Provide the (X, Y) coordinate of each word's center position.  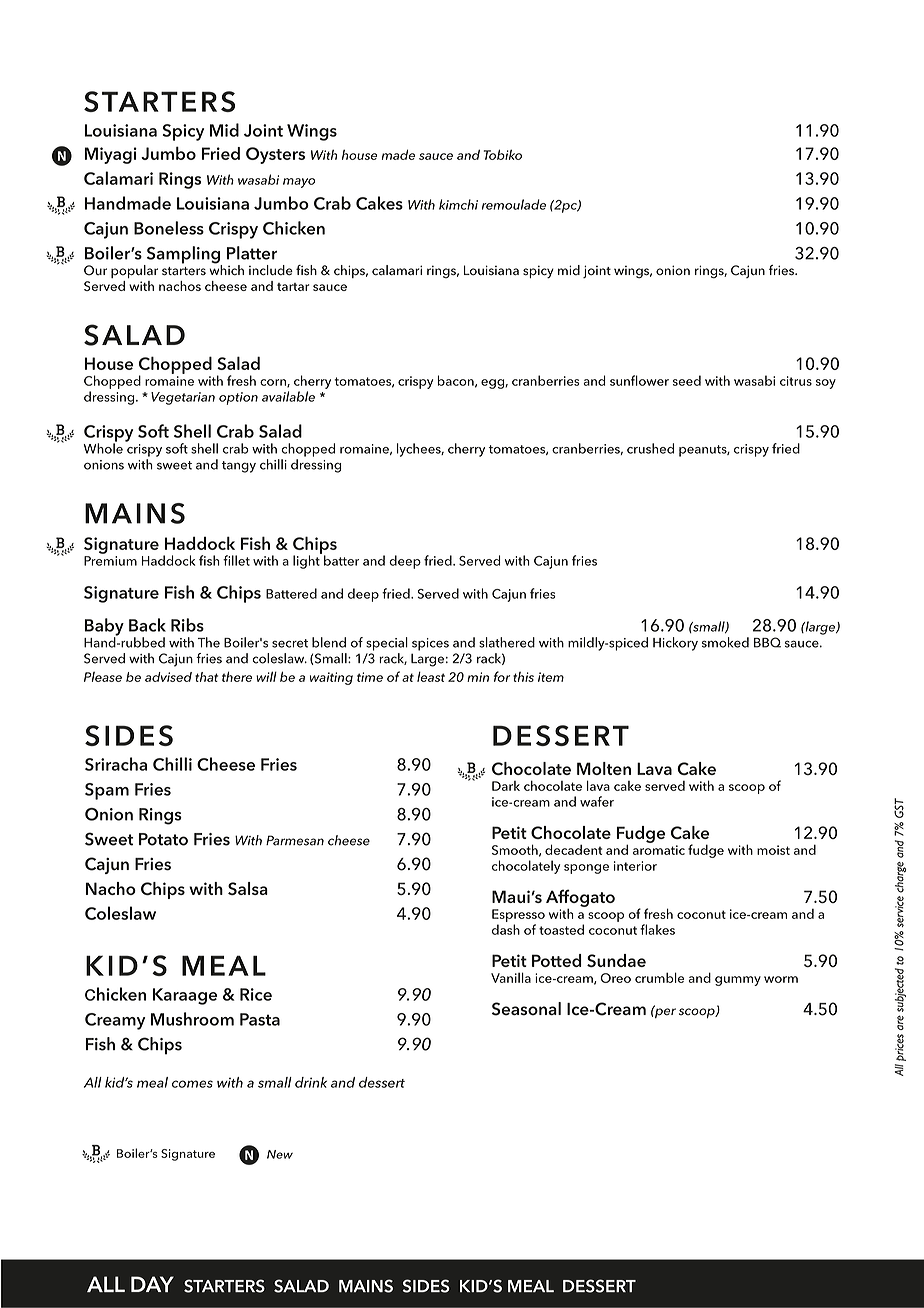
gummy (738, 981)
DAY (152, 1284)
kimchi (458, 204)
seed (687, 380)
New (280, 1154)
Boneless (169, 228)
